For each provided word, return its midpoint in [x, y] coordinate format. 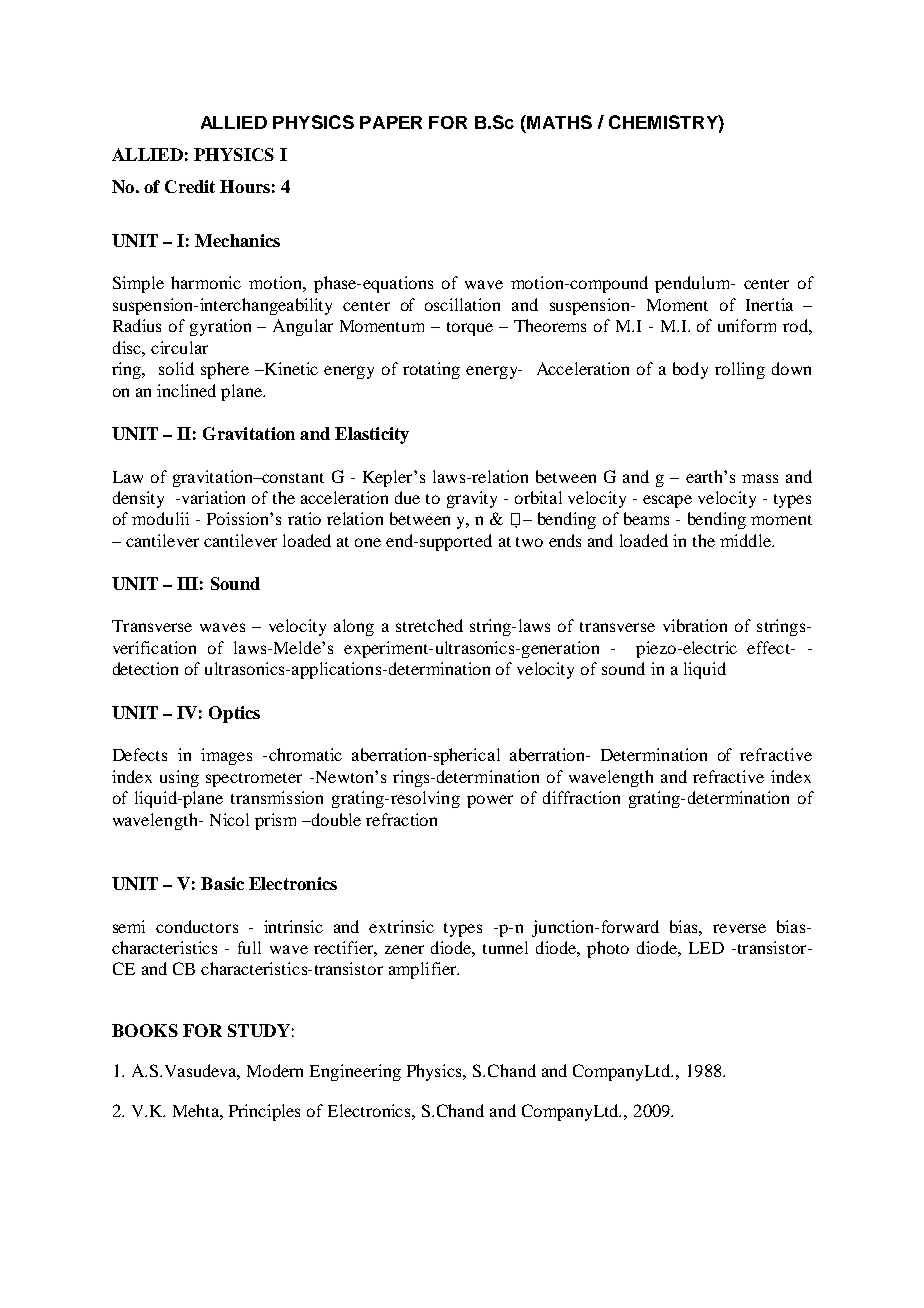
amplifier [424, 970]
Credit [190, 186]
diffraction [581, 797]
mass [760, 478]
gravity [472, 499]
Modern [275, 1070]
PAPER [391, 122]
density [138, 499]
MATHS [558, 122]
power [490, 801]
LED [706, 948]
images [226, 756]
